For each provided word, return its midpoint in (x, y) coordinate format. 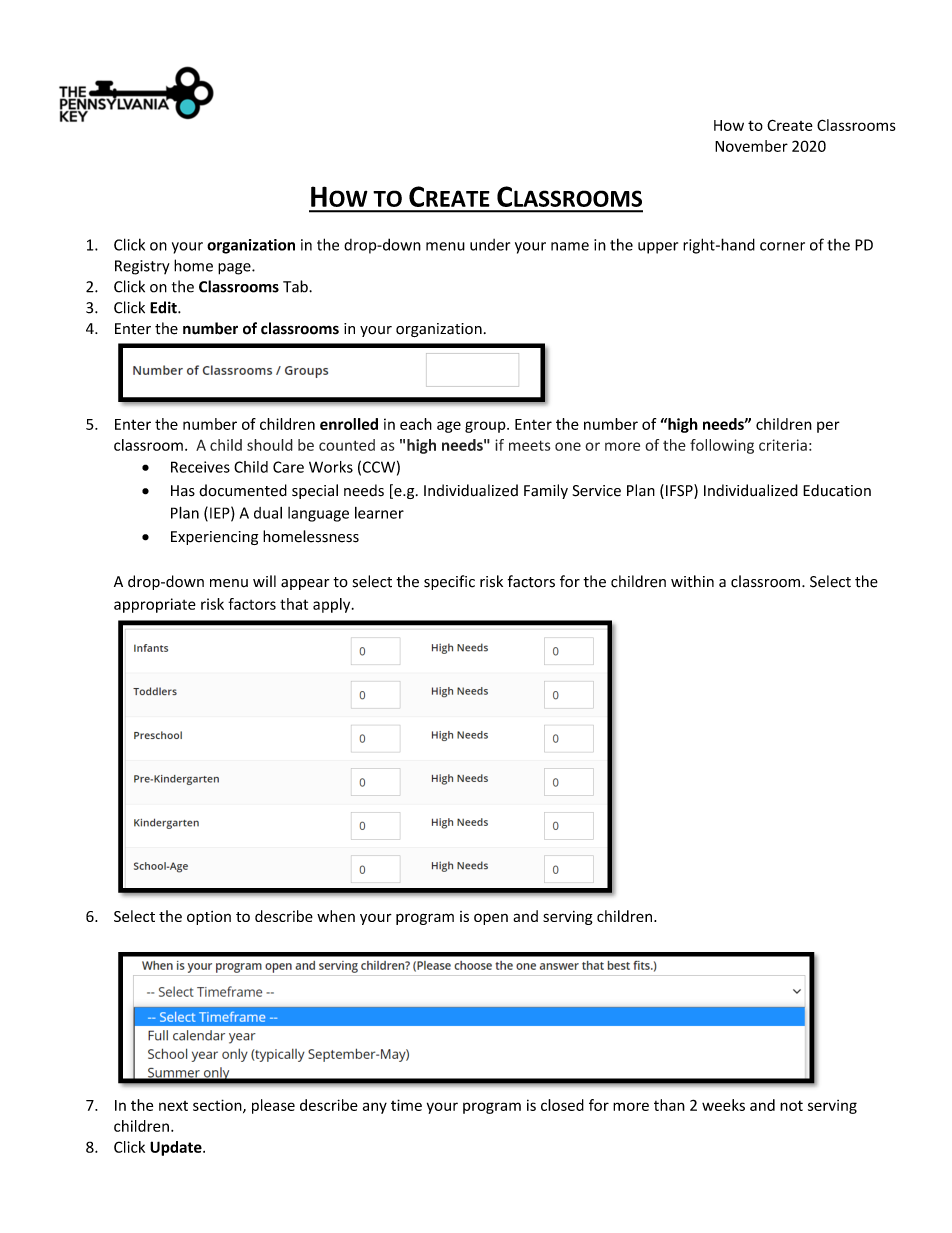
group (486, 427)
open (491, 919)
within (692, 581)
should (270, 445)
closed (562, 1105)
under (490, 245)
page (235, 269)
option (209, 918)
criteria (783, 445)
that (294, 604)
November (751, 146)
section (218, 1106)
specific (449, 582)
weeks (723, 1105)
